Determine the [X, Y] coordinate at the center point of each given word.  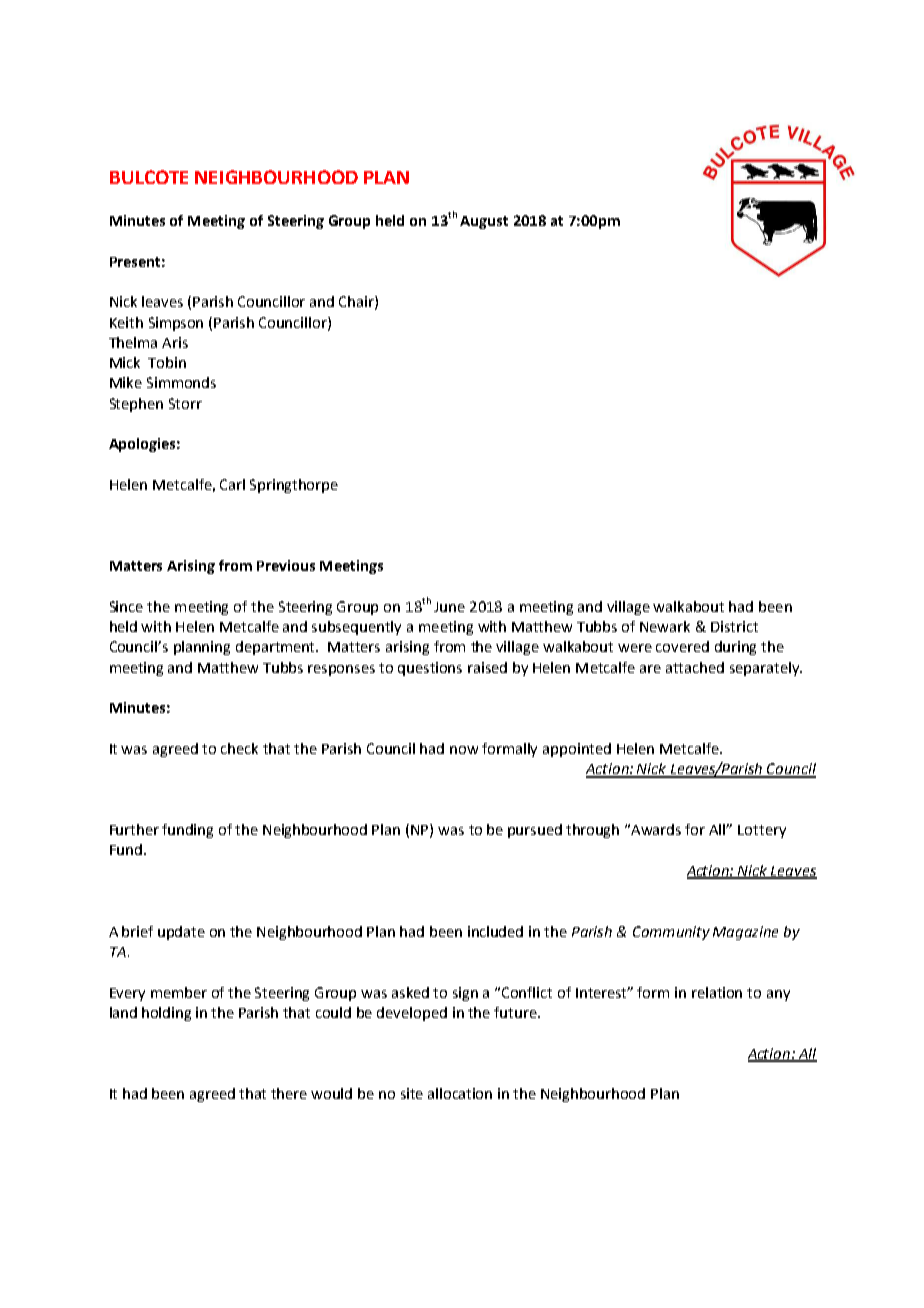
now [464, 750]
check [239, 748]
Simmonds [181, 382]
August [484, 222]
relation [717, 992]
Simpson [176, 324]
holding [166, 1014]
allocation [460, 1093]
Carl [232, 484]
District [734, 626]
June [449, 607]
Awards [656, 829]
